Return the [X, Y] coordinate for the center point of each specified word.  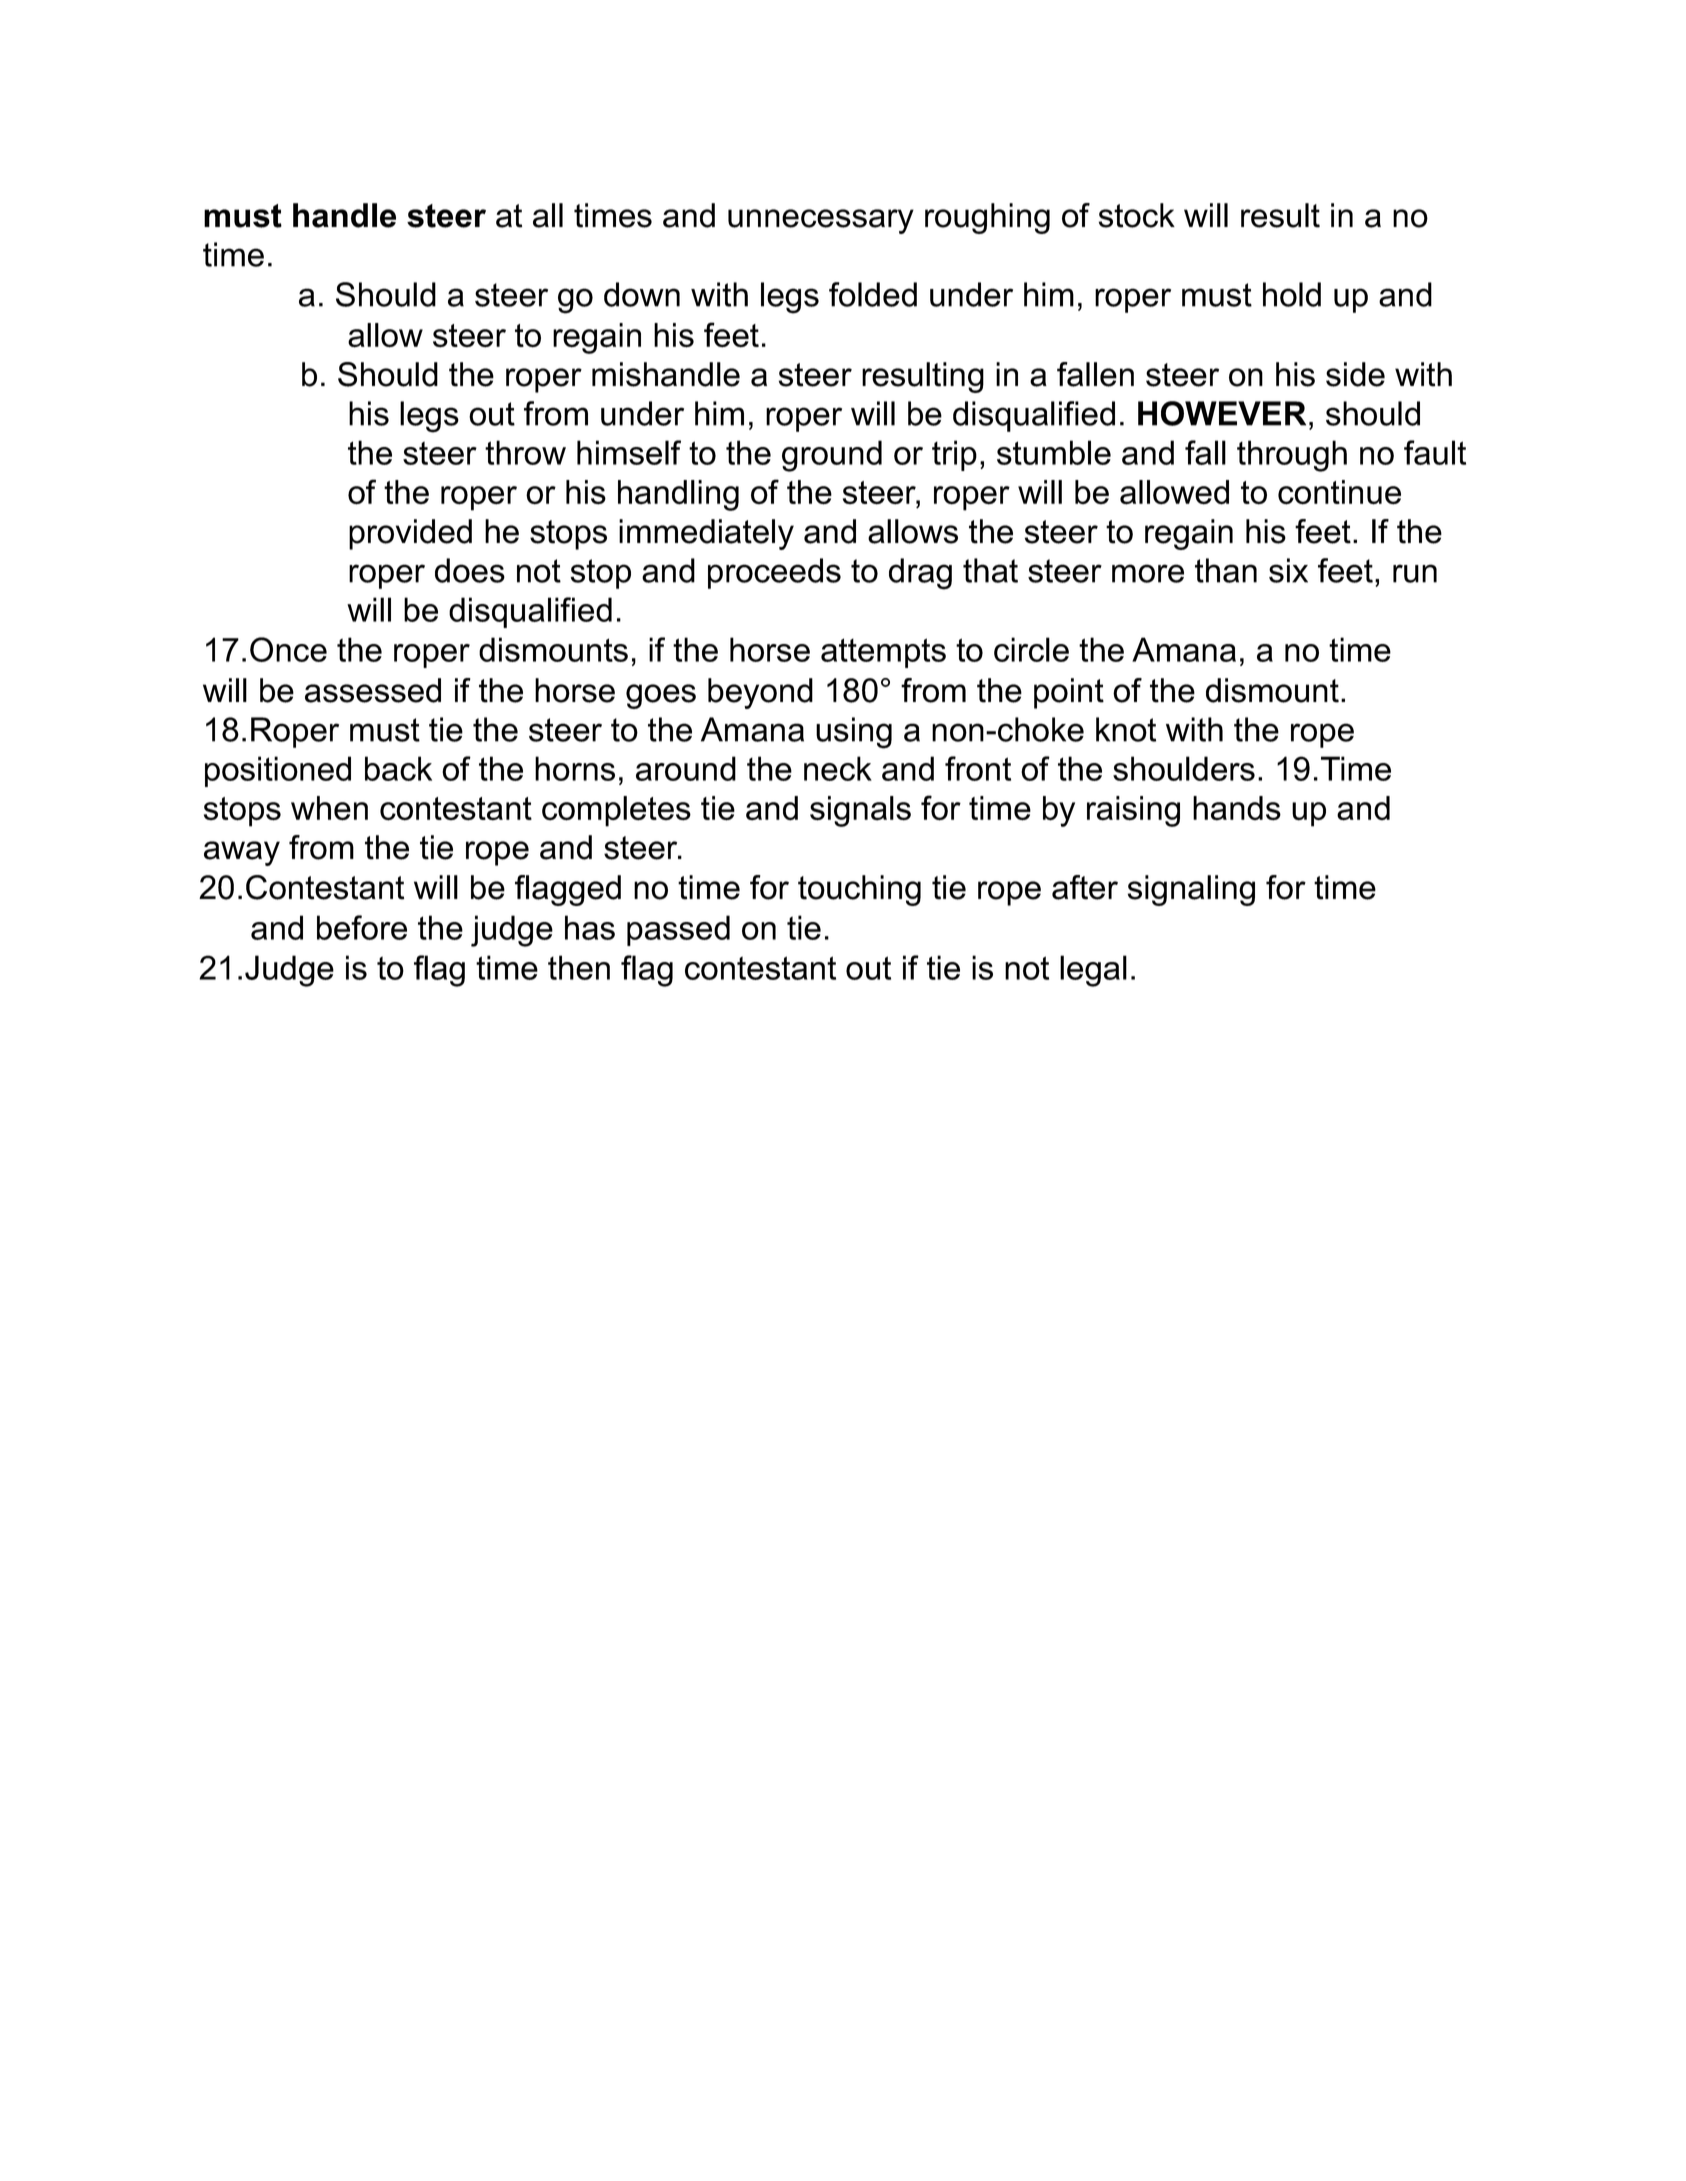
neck [838, 768]
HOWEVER [1222, 413]
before [362, 927]
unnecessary [821, 221]
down [642, 294]
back [398, 768]
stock [1137, 215]
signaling [1191, 890]
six [1288, 570]
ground [832, 456]
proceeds [774, 573]
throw [525, 452]
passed [678, 930]
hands [1237, 808]
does [470, 570]
